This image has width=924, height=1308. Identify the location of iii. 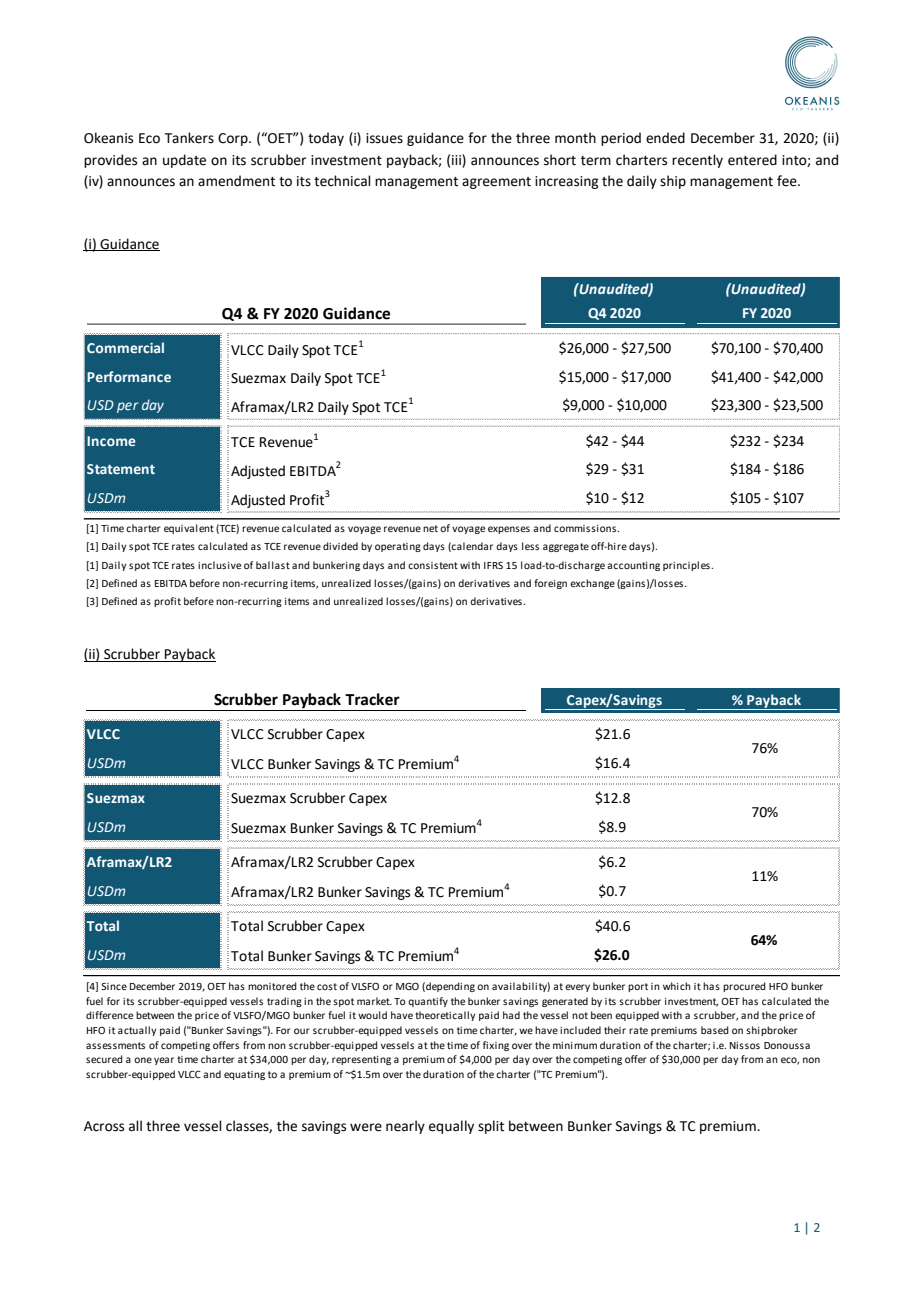
(457, 159).
